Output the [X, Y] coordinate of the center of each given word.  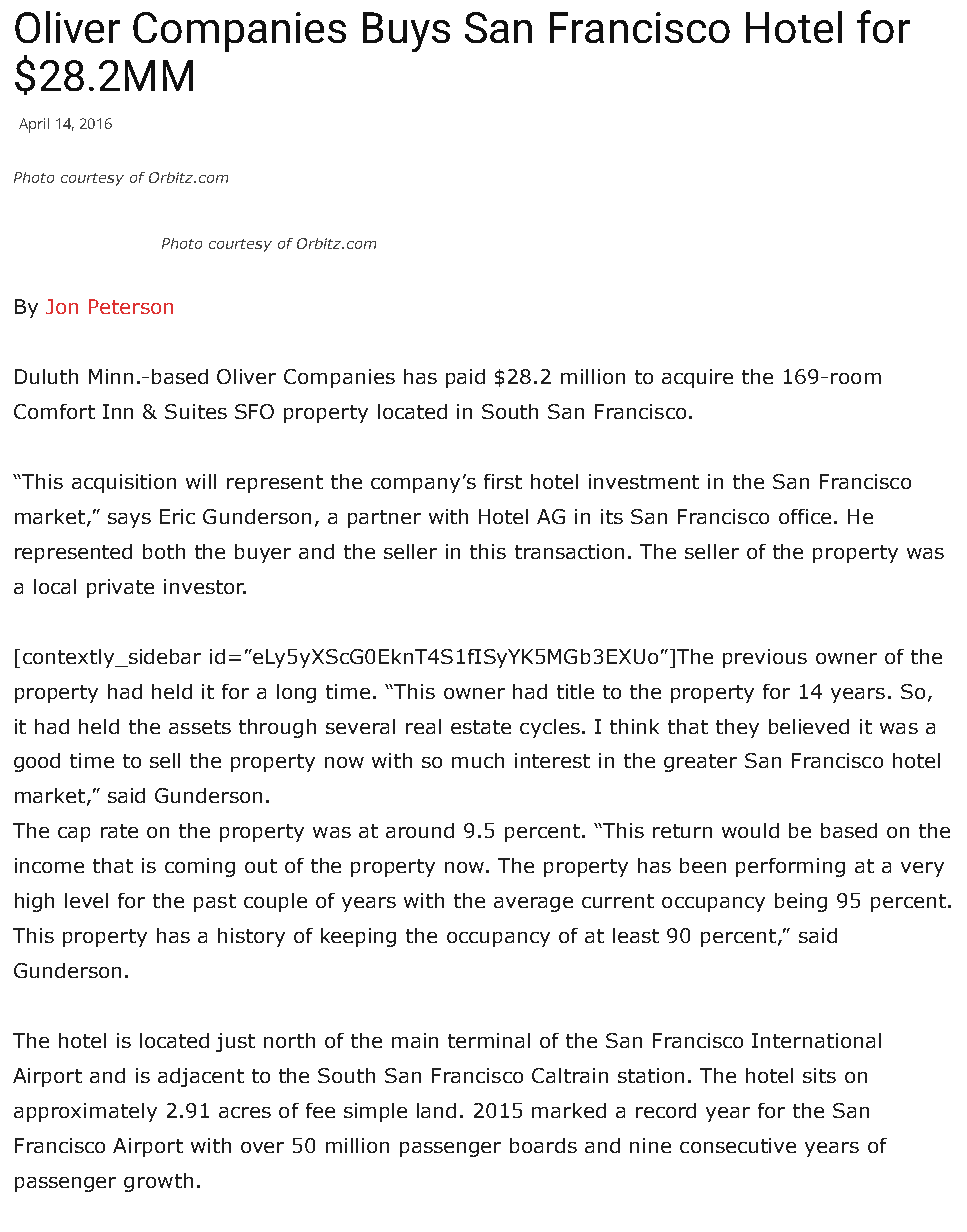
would [750, 830]
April [34, 125]
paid [465, 378]
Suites [196, 411]
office [805, 516]
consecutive [738, 1145]
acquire [697, 378]
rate [119, 831]
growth [158, 1182]
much [478, 760]
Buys [406, 32]
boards [543, 1145]
